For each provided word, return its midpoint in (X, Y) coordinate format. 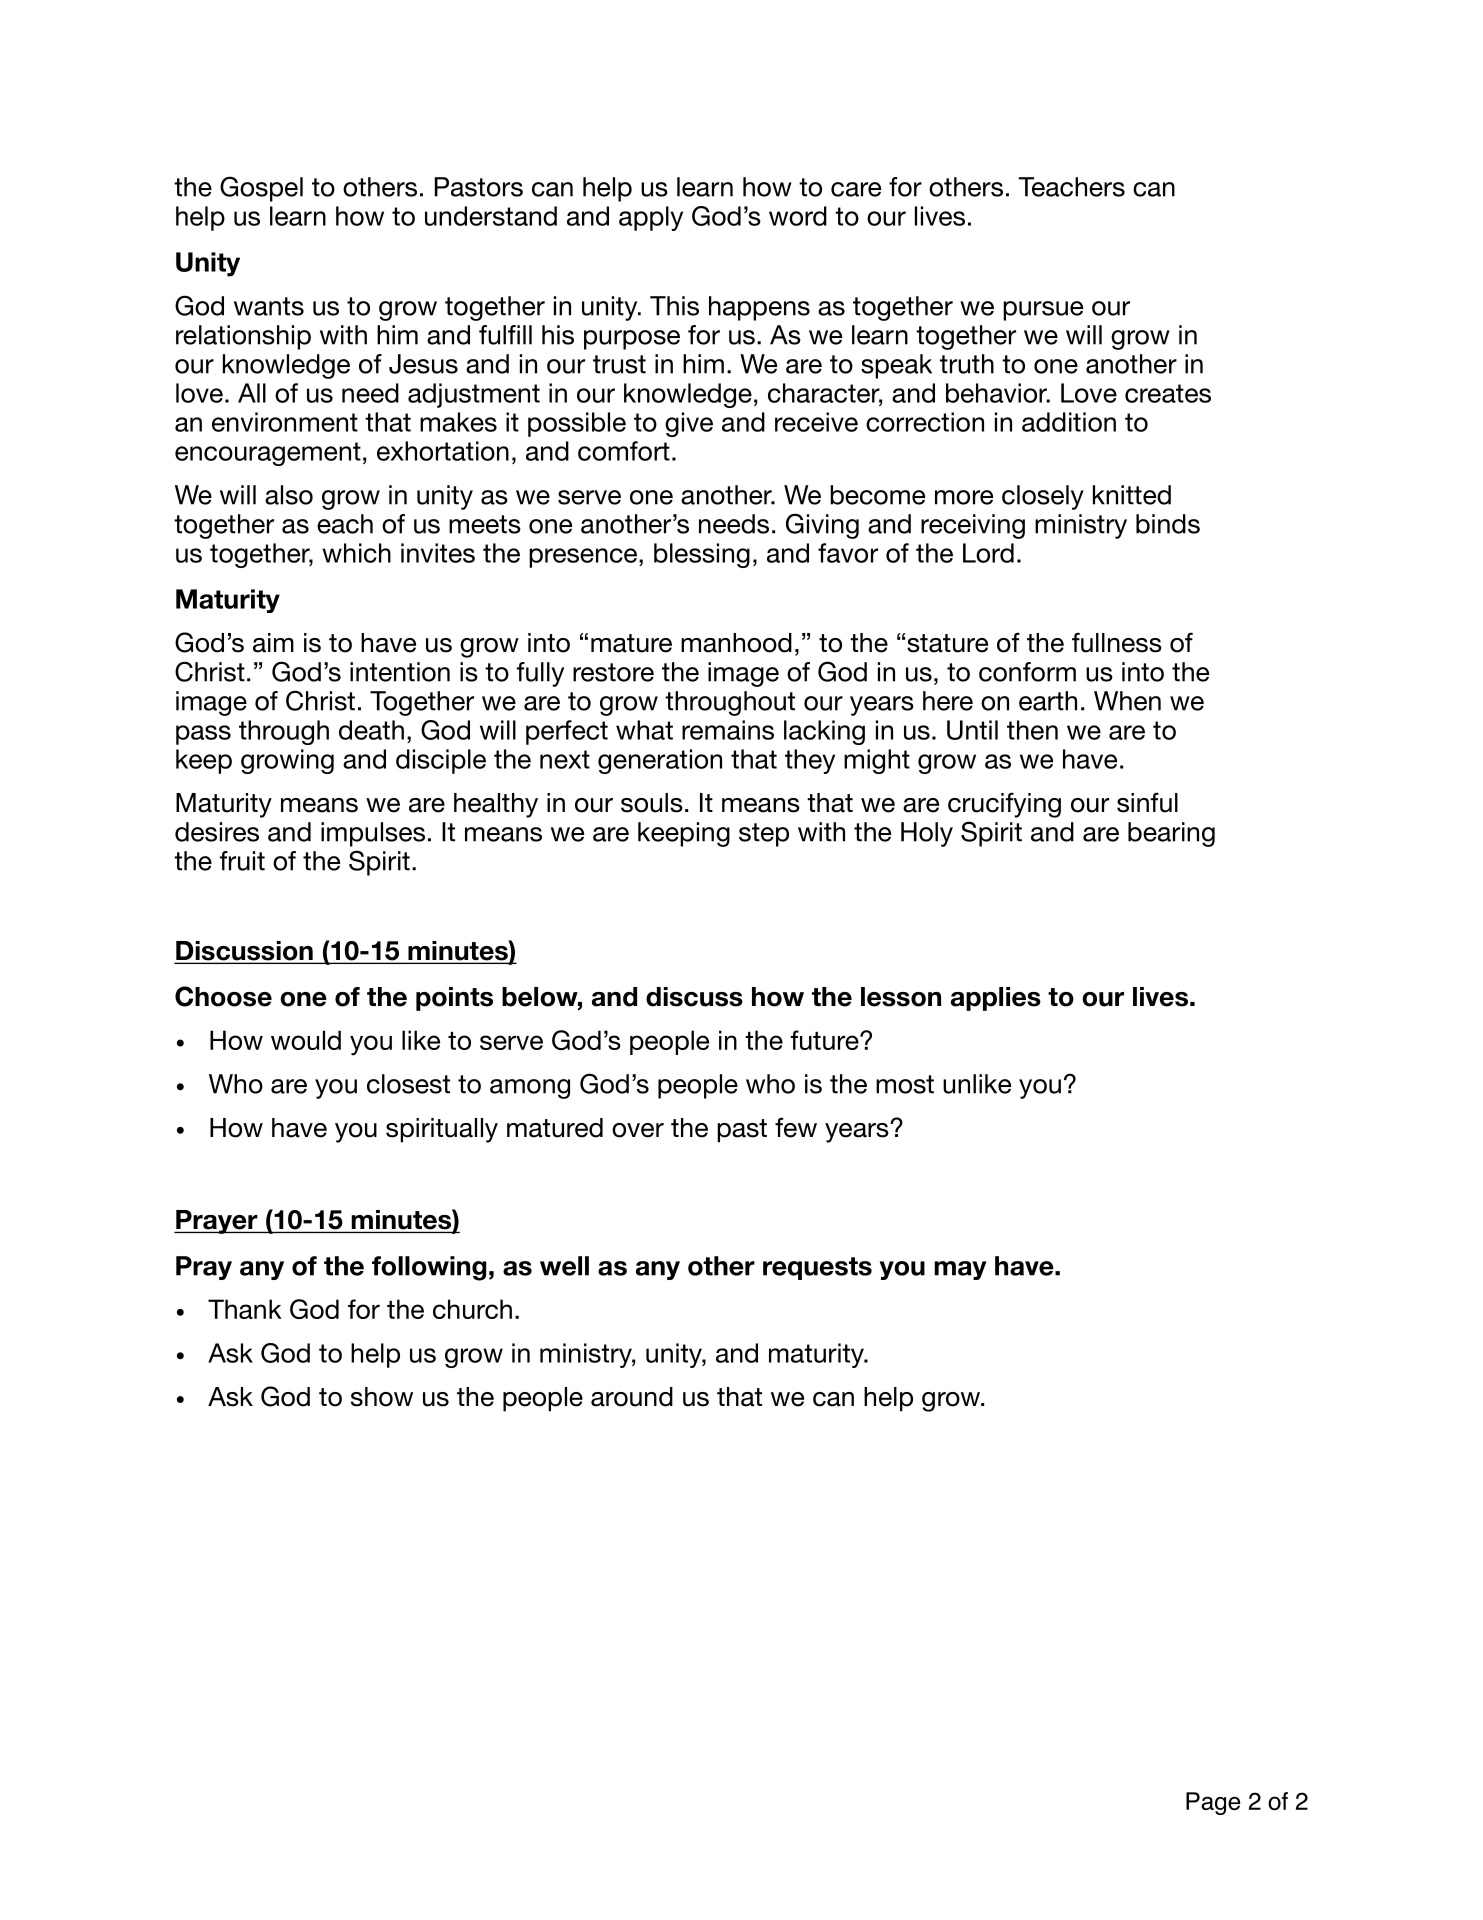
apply (651, 218)
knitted (1132, 495)
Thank (245, 1309)
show (382, 1397)
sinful (1147, 802)
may (960, 1270)
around (632, 1397)
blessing (702, 555)
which (356, 553)
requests (817, 1268)
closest (408, 1084)
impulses (373, 834)
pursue (1043, 311)
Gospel (261, 189)
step (764, 835)
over (638, 1130)
